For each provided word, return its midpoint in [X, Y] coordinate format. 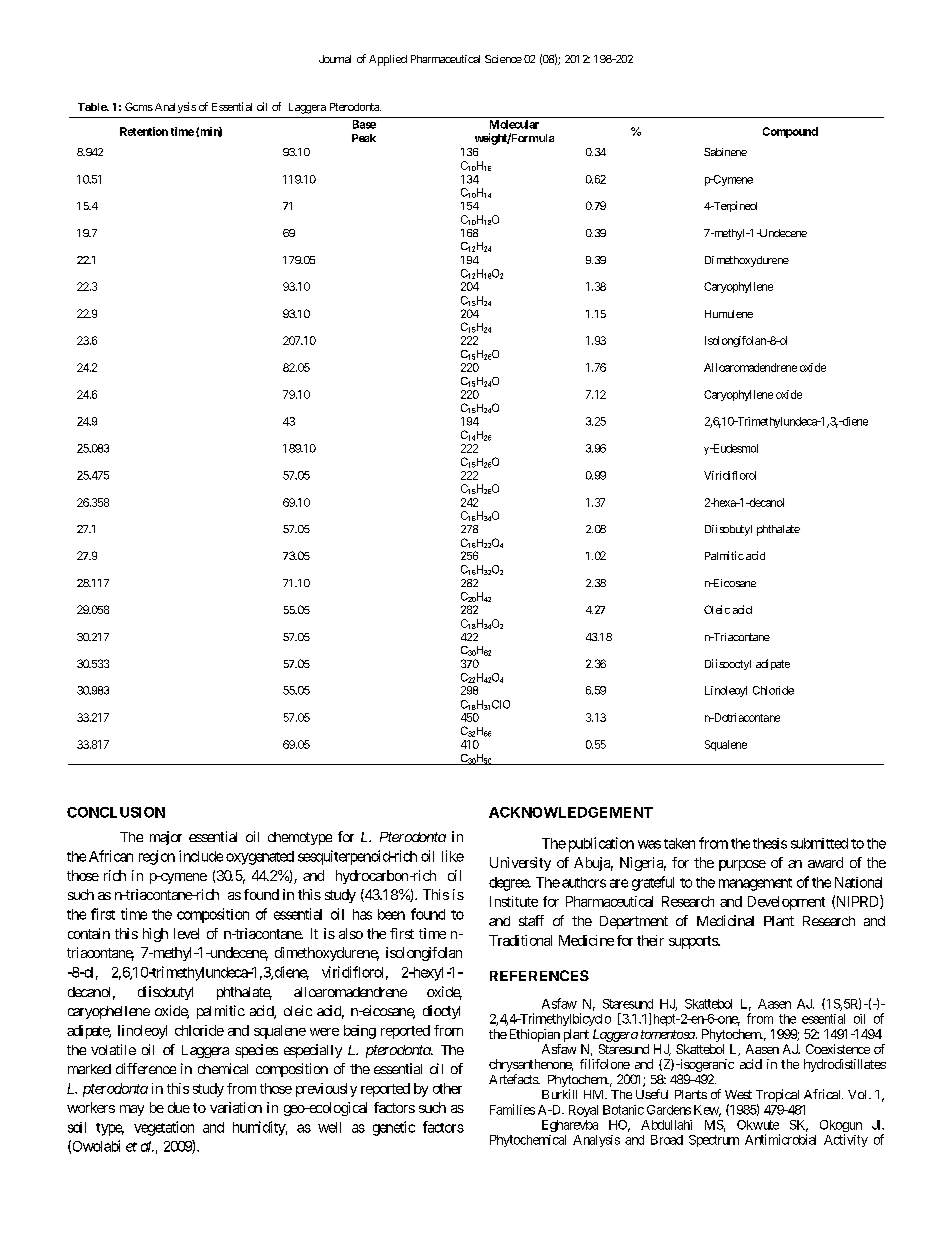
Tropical [777, 1097]
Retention [144, 131]
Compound [790, 132]
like [453, 856]
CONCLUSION [116, 812]
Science [503, 59]
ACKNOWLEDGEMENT [571, 812]
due [179, 1107]
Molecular [514, 124]
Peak [364, 138]
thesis [770, 843]
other [447, 1088]
